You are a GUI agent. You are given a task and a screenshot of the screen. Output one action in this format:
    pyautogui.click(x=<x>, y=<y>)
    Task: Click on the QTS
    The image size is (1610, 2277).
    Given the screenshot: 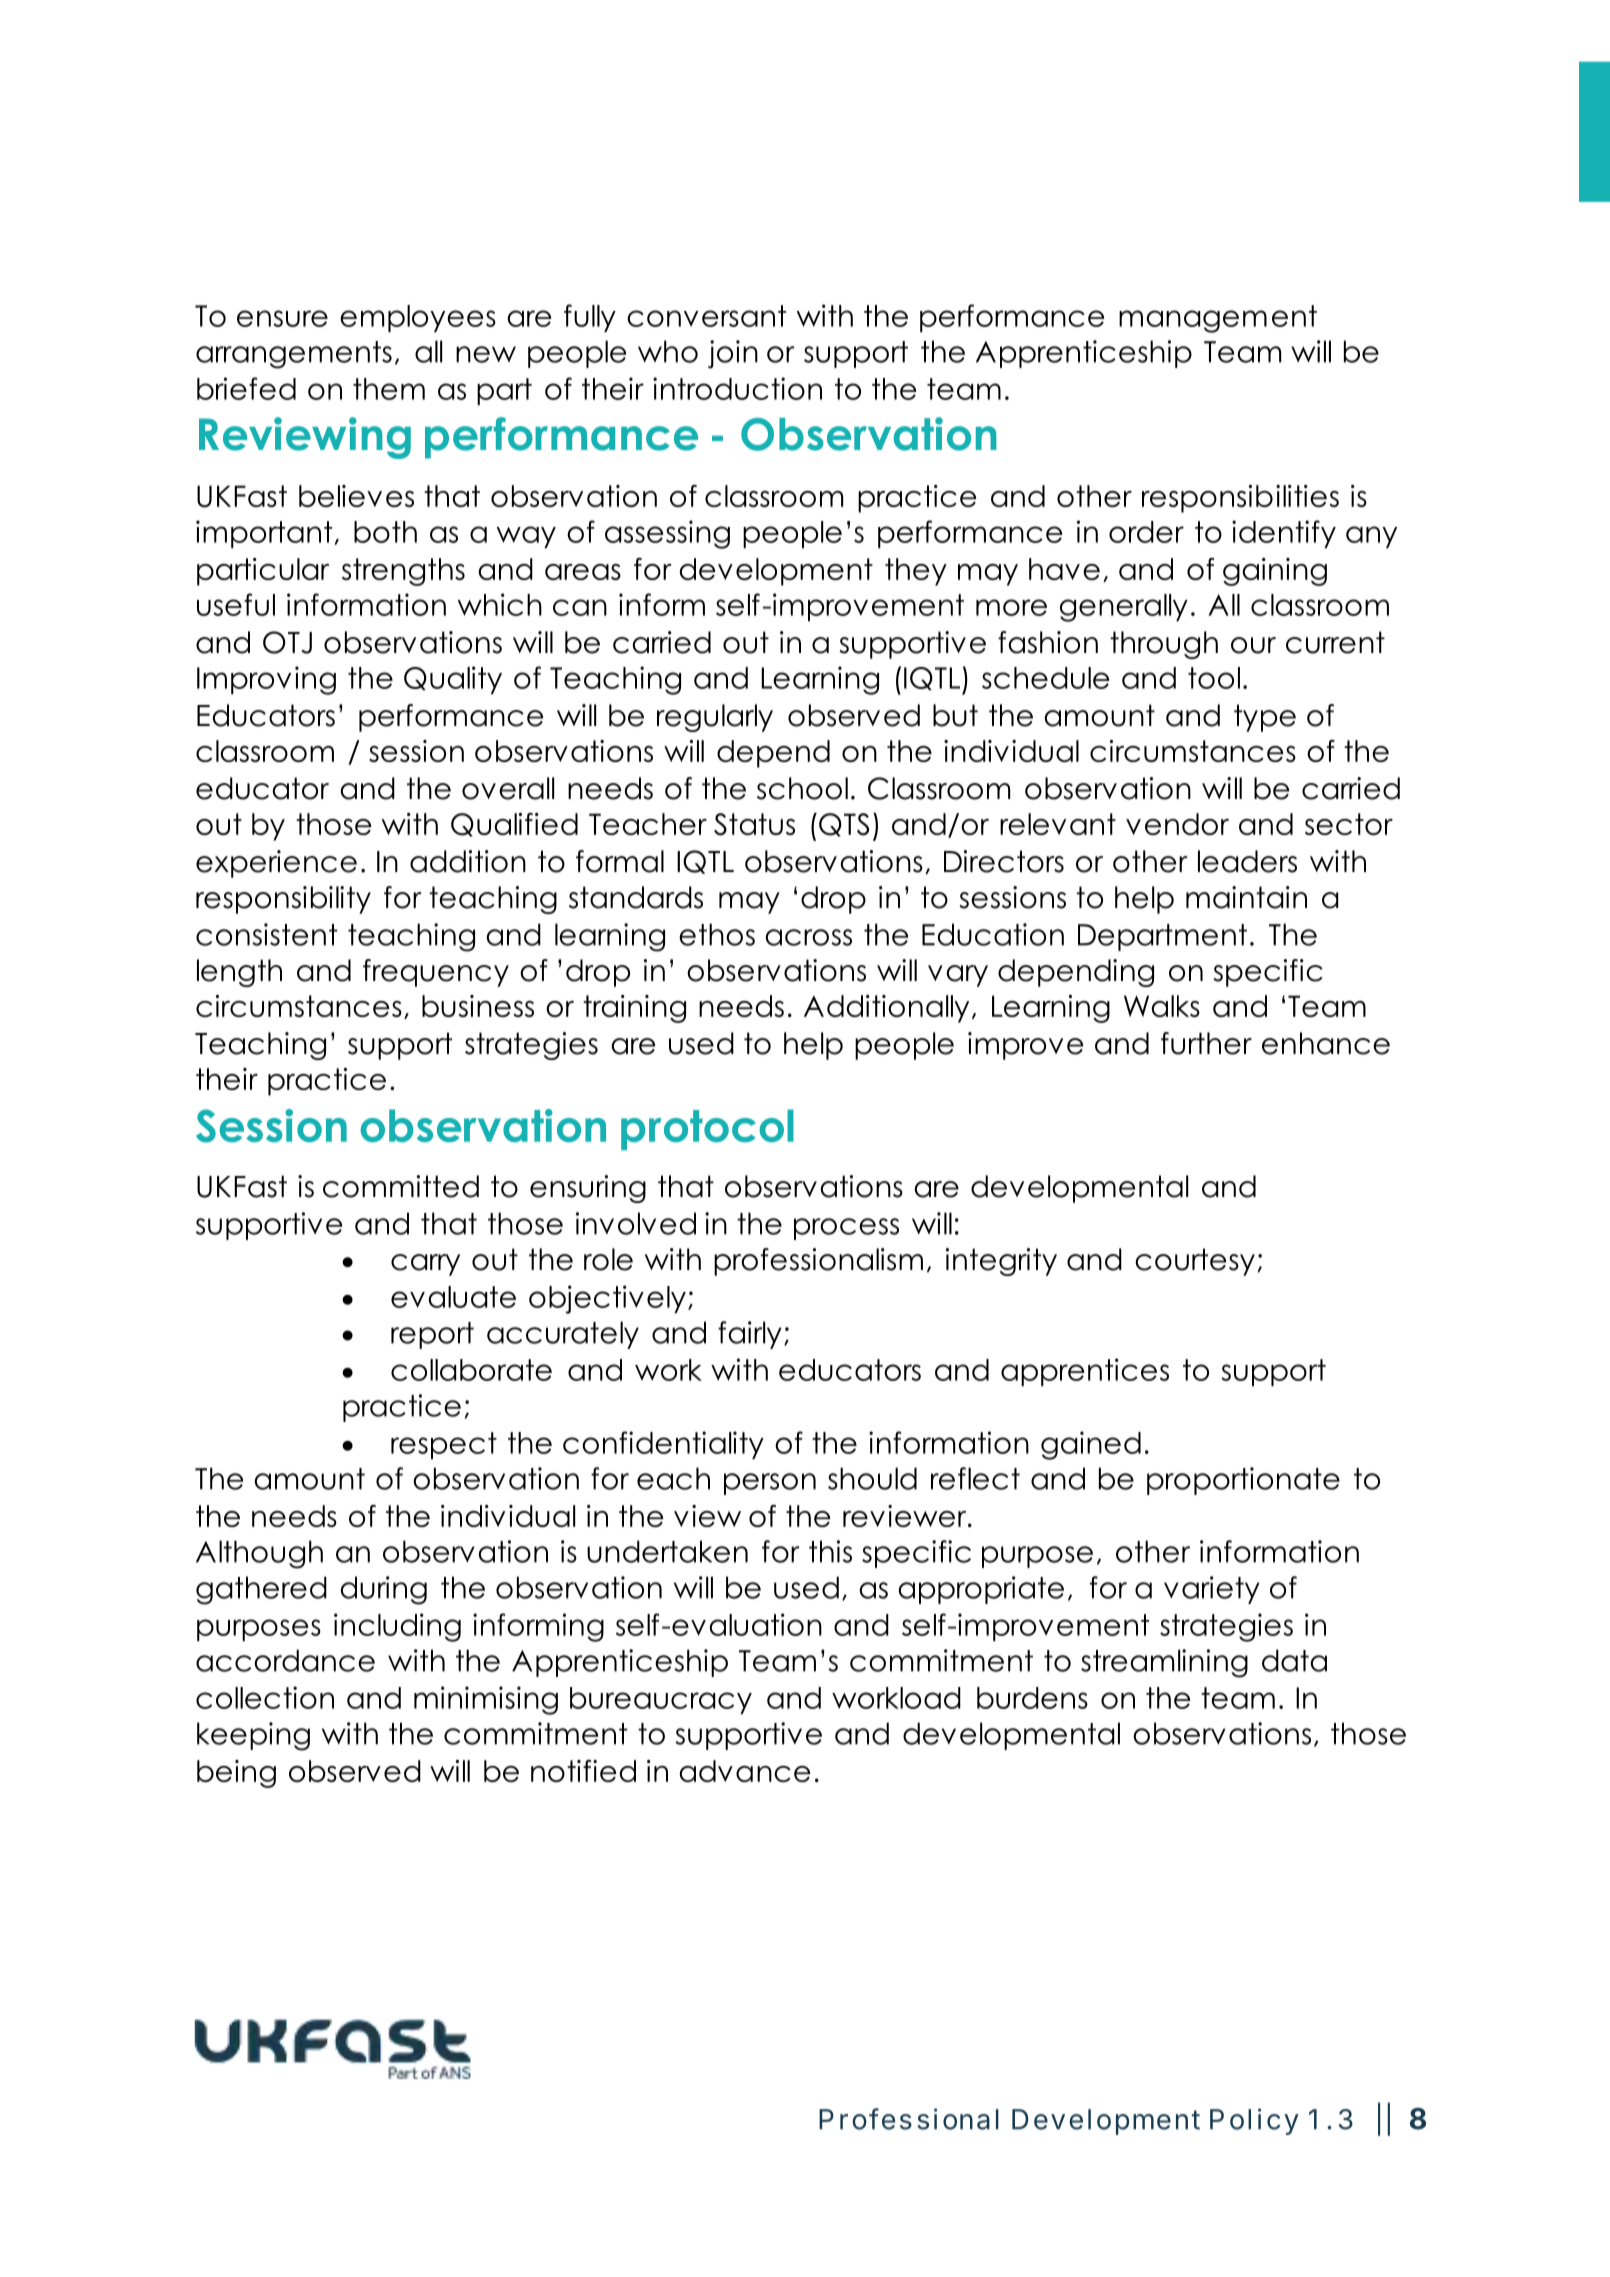 What is the action you would take?
    pyautogui.click(x=844, y=825)
